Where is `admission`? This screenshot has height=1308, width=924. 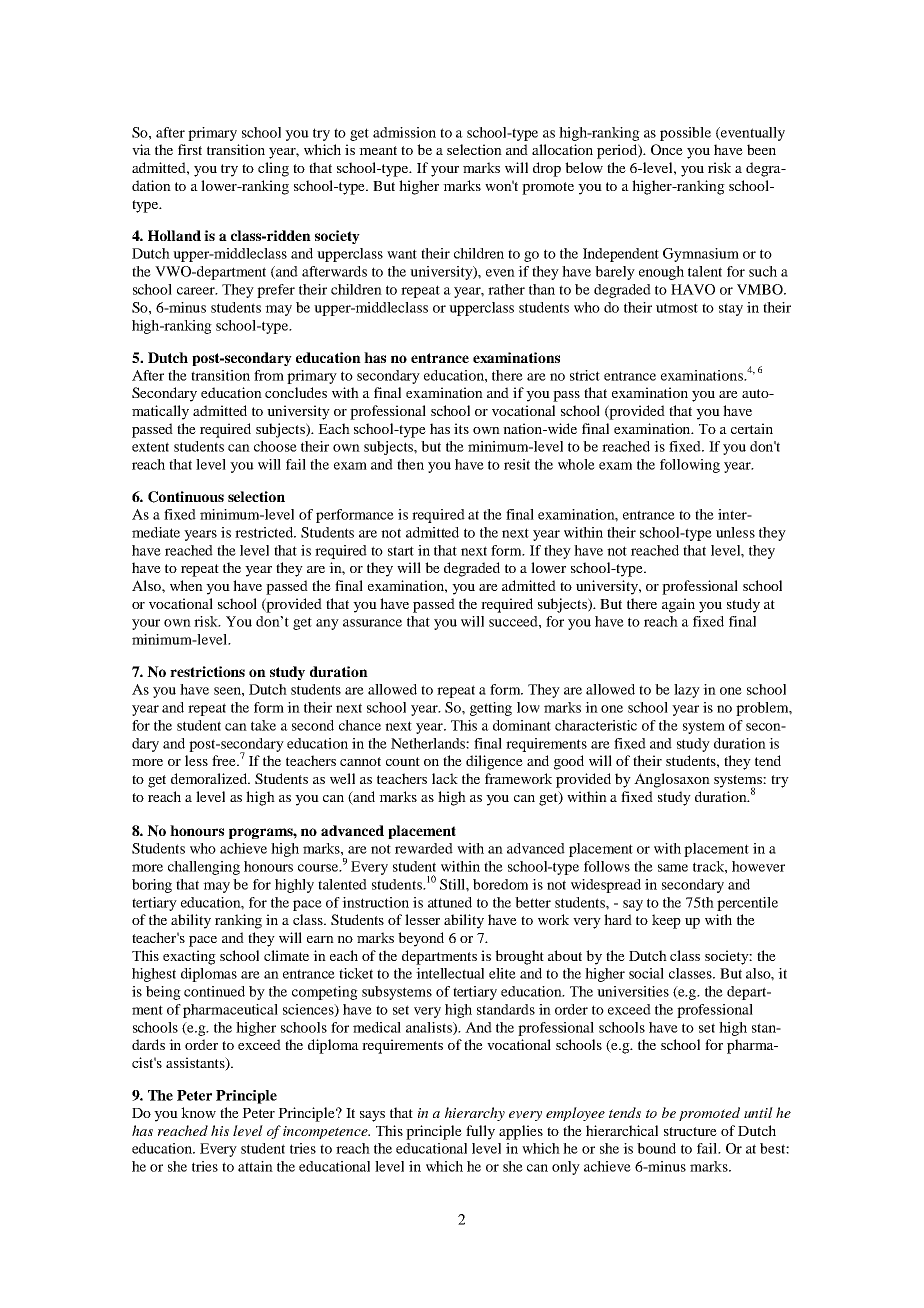 admission is located at coordinates (404, 132).
